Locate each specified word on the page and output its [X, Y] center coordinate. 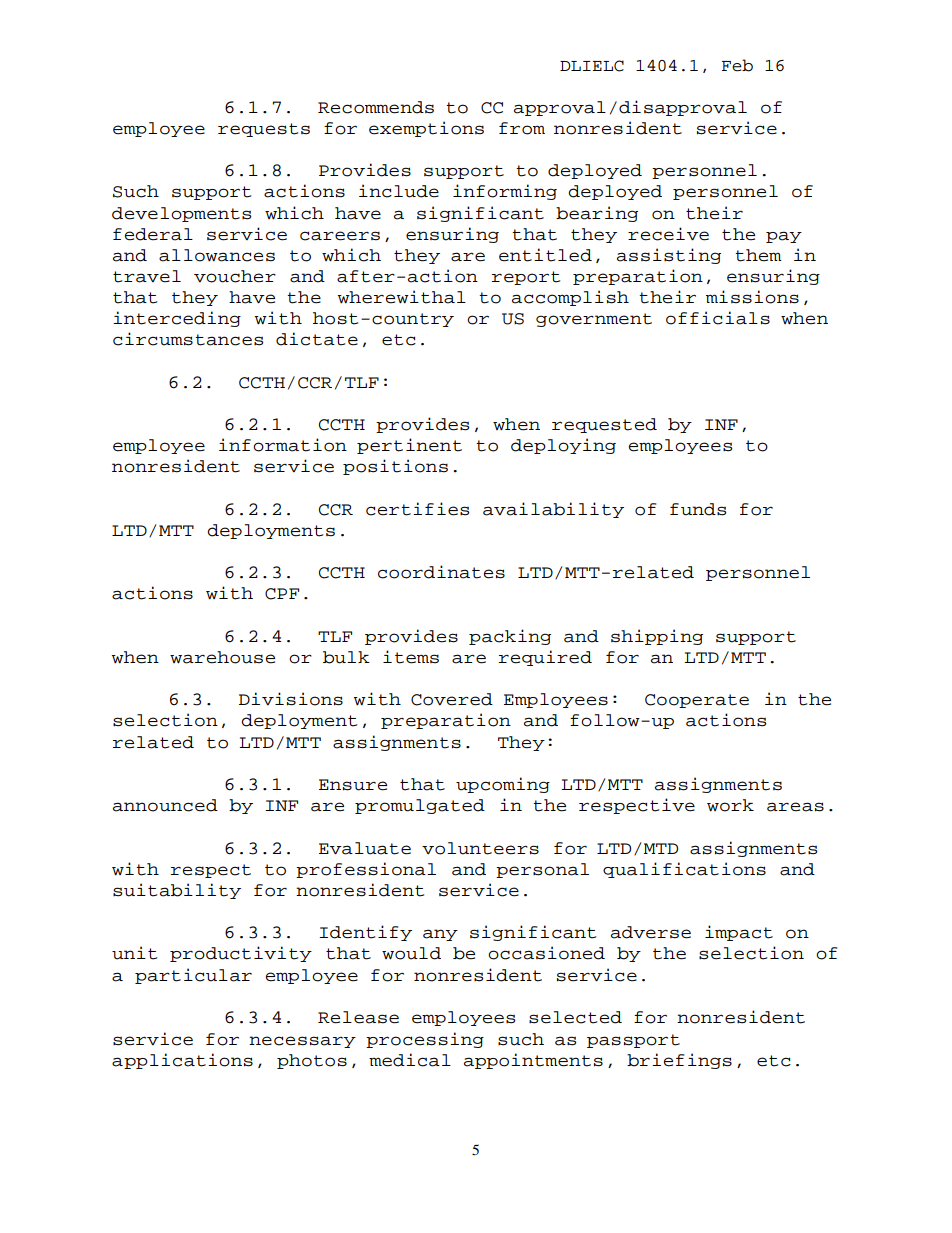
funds [698, 509]
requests [264, 130]
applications [182, 1061]
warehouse [222, 657]
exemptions [426, 129]
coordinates [441, 572]
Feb [737, 65]
